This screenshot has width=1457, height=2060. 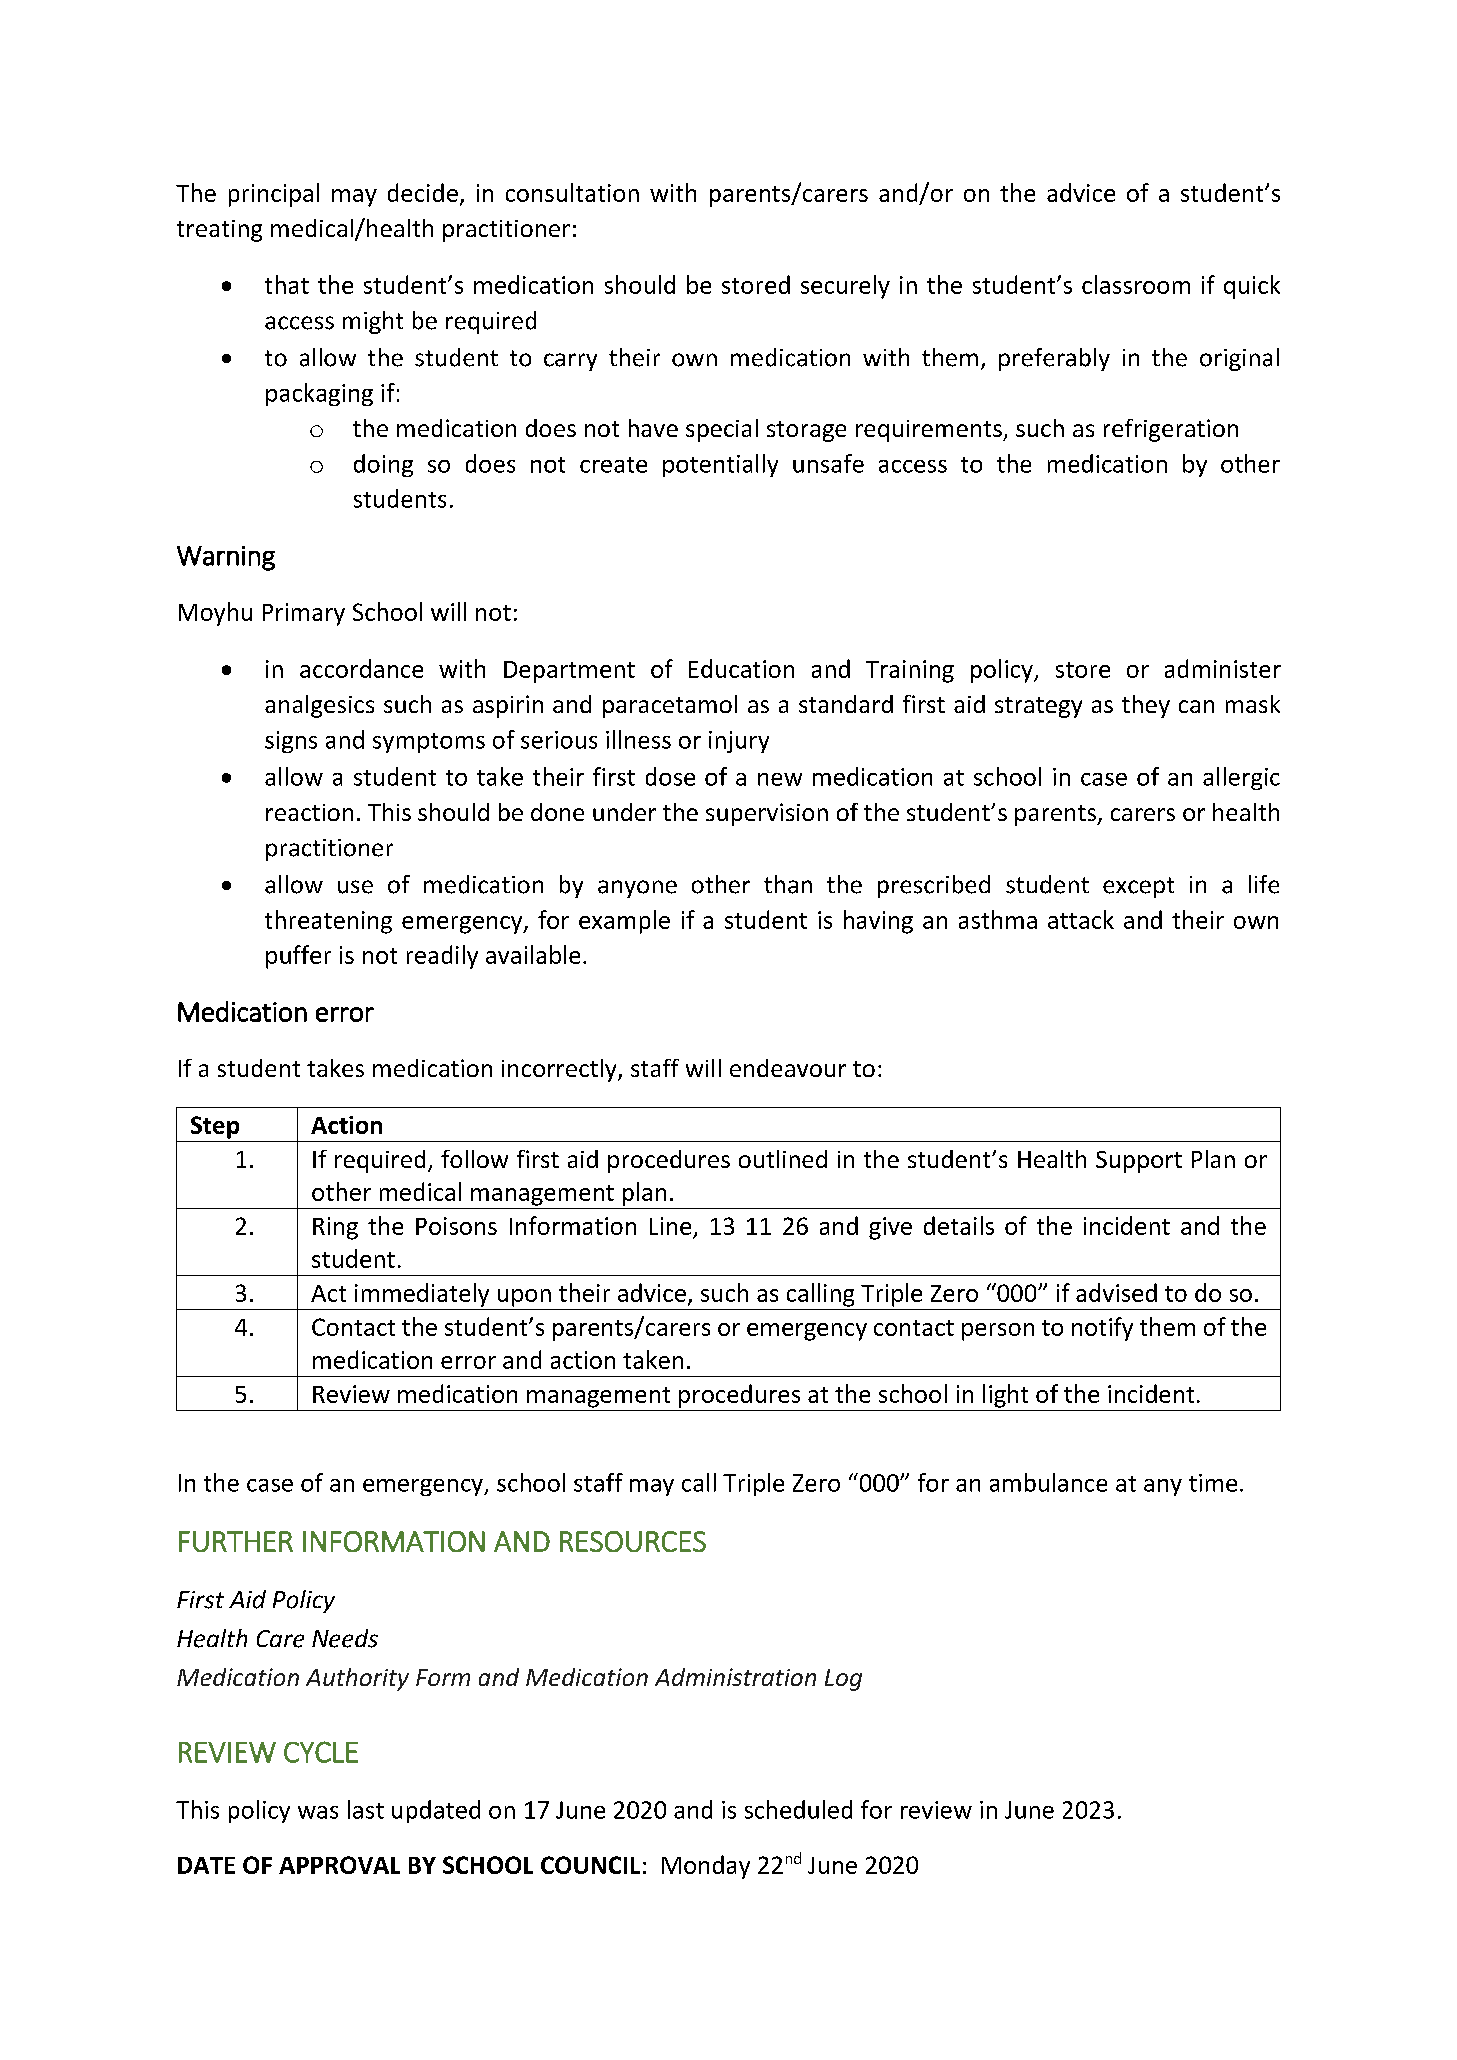 What do you see at coordinates (788, 1068) in the screenshot?
I see `endeavour` at bounding box center [788, 1068].
